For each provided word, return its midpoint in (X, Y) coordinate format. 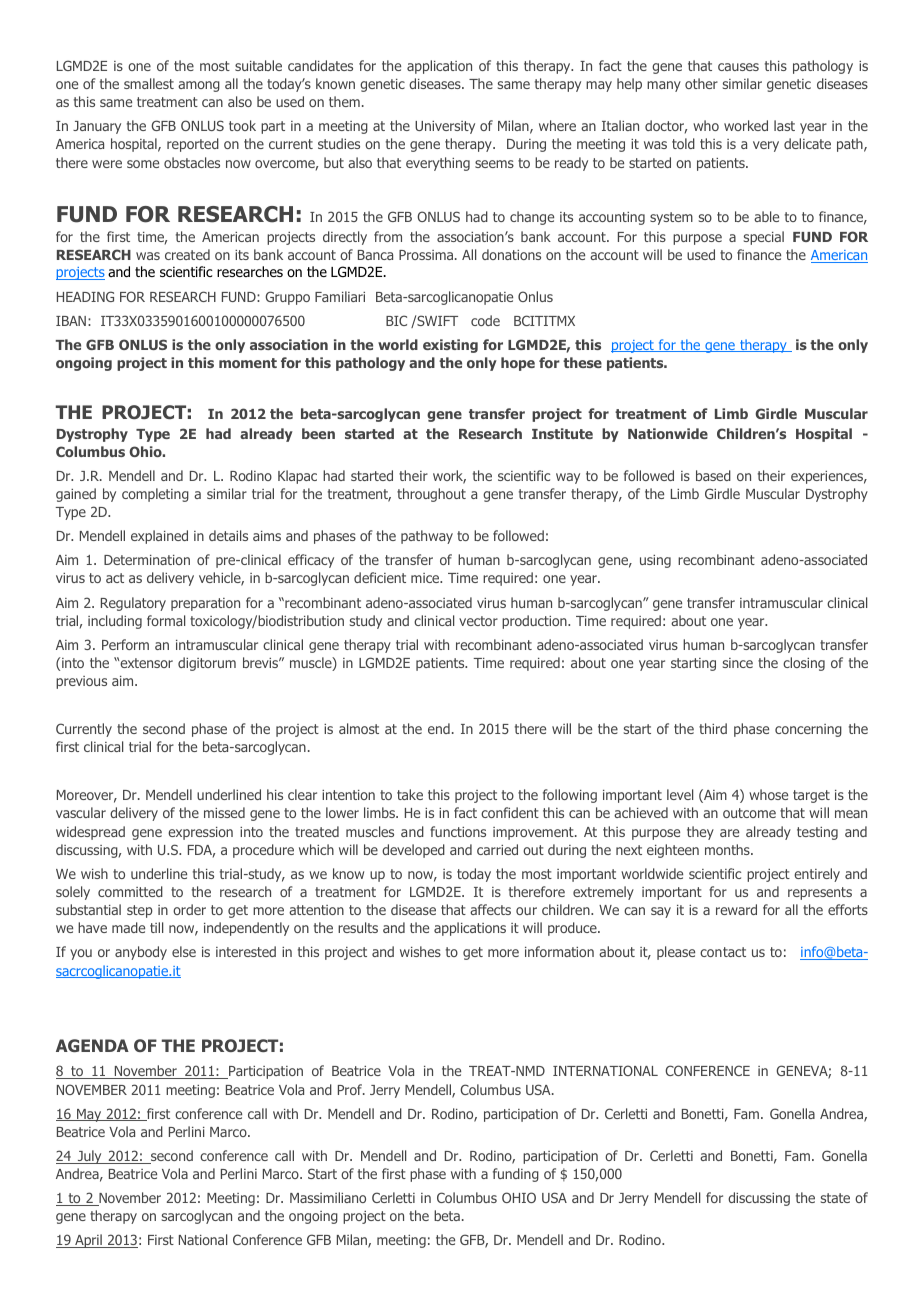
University (445, 127)
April (88, 1241)
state (835, 1198)
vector (478, 621)
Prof (351, 1089)
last (784, 125)
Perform (125, 644)
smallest (149, 83)
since (738, 663)
